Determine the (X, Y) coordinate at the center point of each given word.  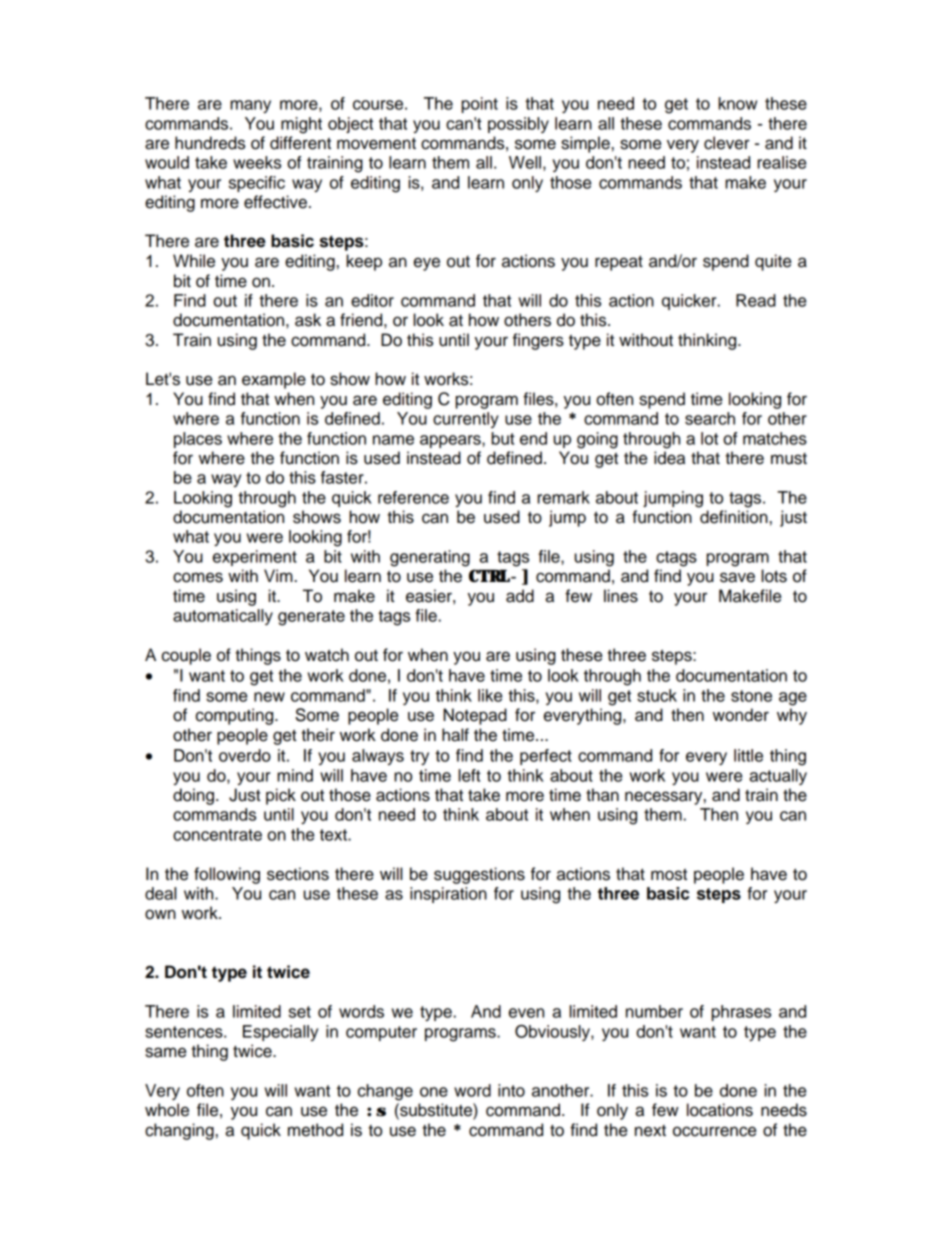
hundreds (210, 143)
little (748, 755)
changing (179, 1131)
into (511, 1090)
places (198, 440)
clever (727, 143)
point (480, 105)
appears (451, 441)
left (469, 775)
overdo (245, 755)
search (710, 418)
